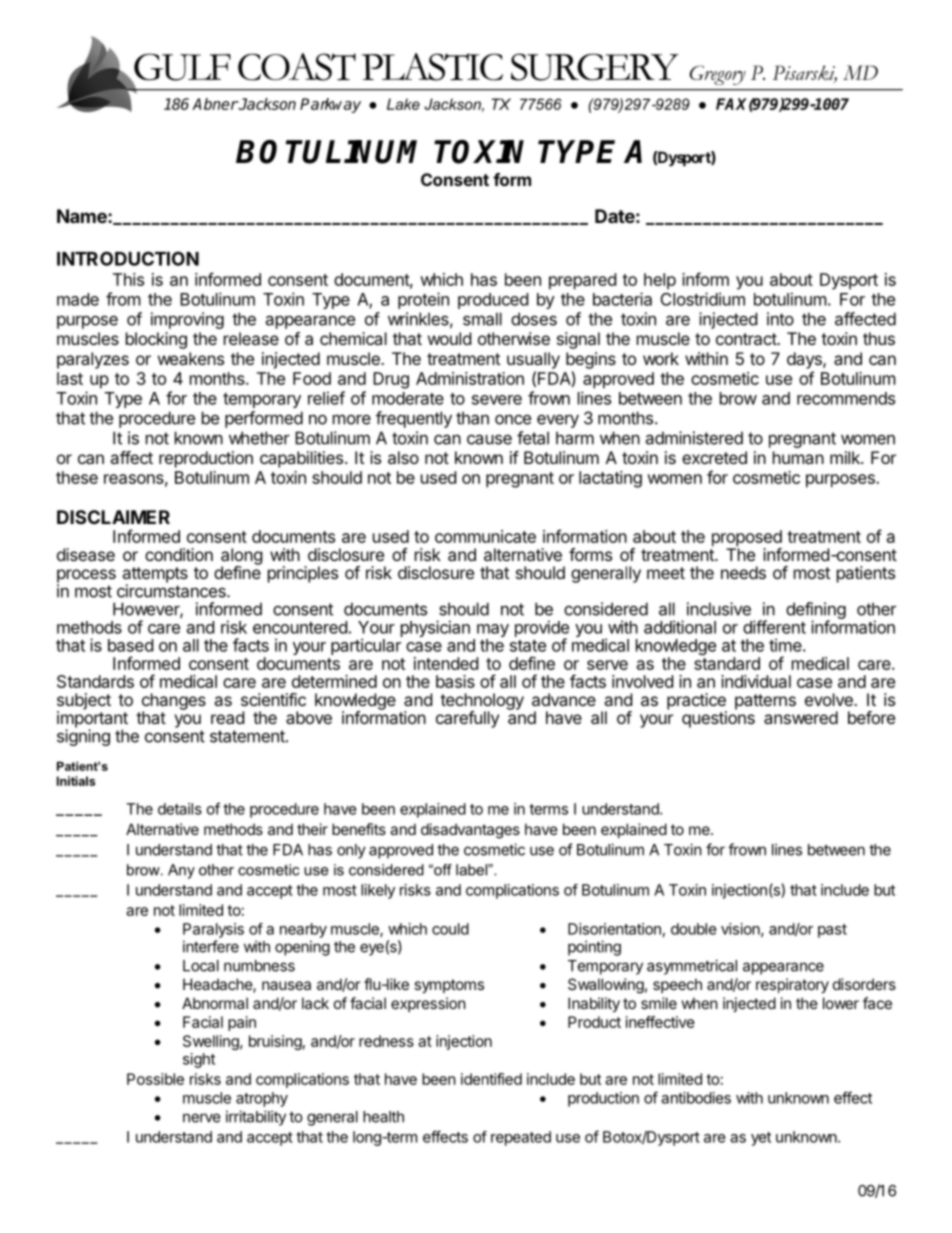 Image resolution: width=952 pixels, height=1233 pixels. What do you see at coordinates (403, 104) in the page?
I see `Lake` at bounding box center [403, 104].
